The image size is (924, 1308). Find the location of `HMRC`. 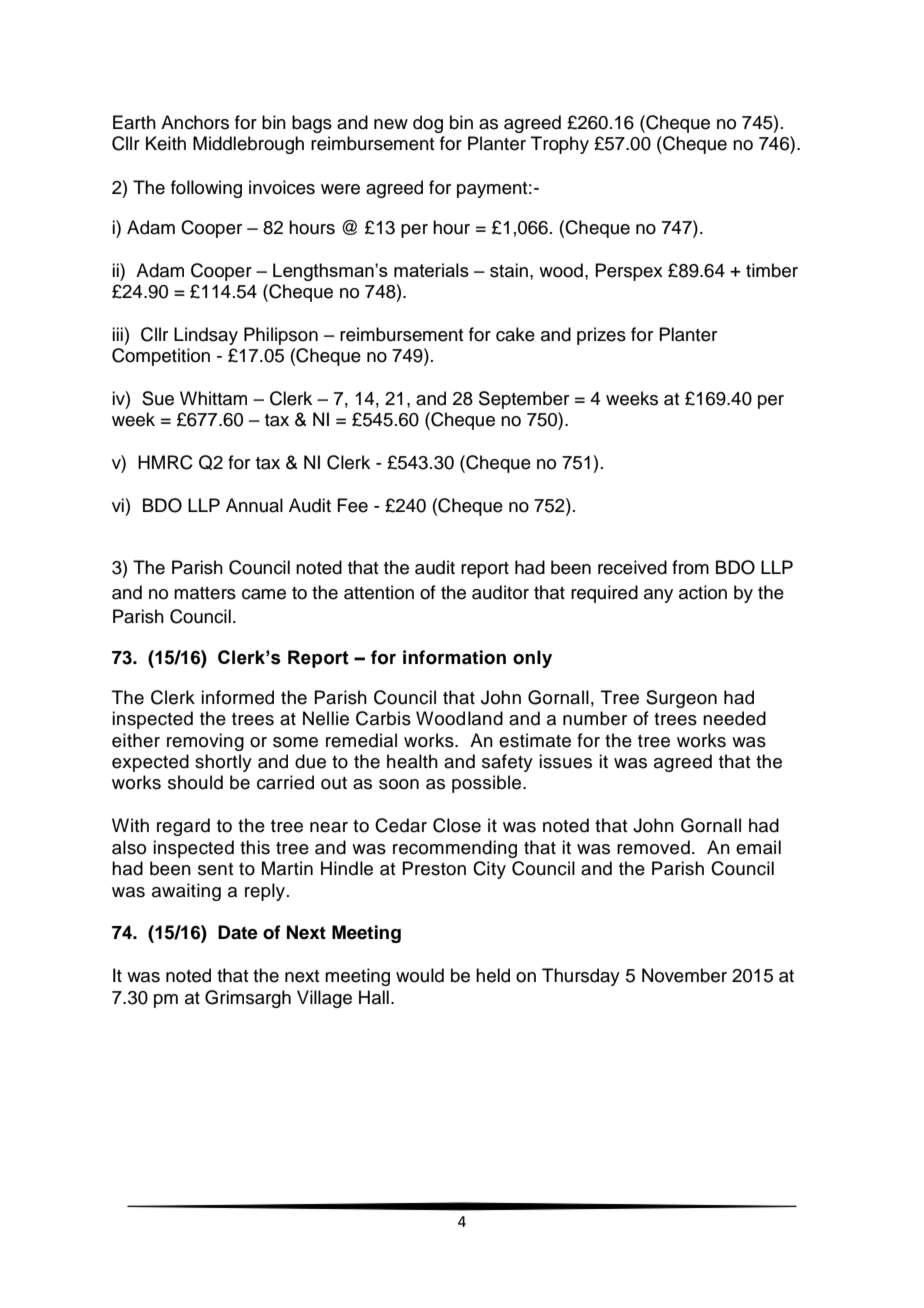

HMRC is located at coordinates (165, 462).
